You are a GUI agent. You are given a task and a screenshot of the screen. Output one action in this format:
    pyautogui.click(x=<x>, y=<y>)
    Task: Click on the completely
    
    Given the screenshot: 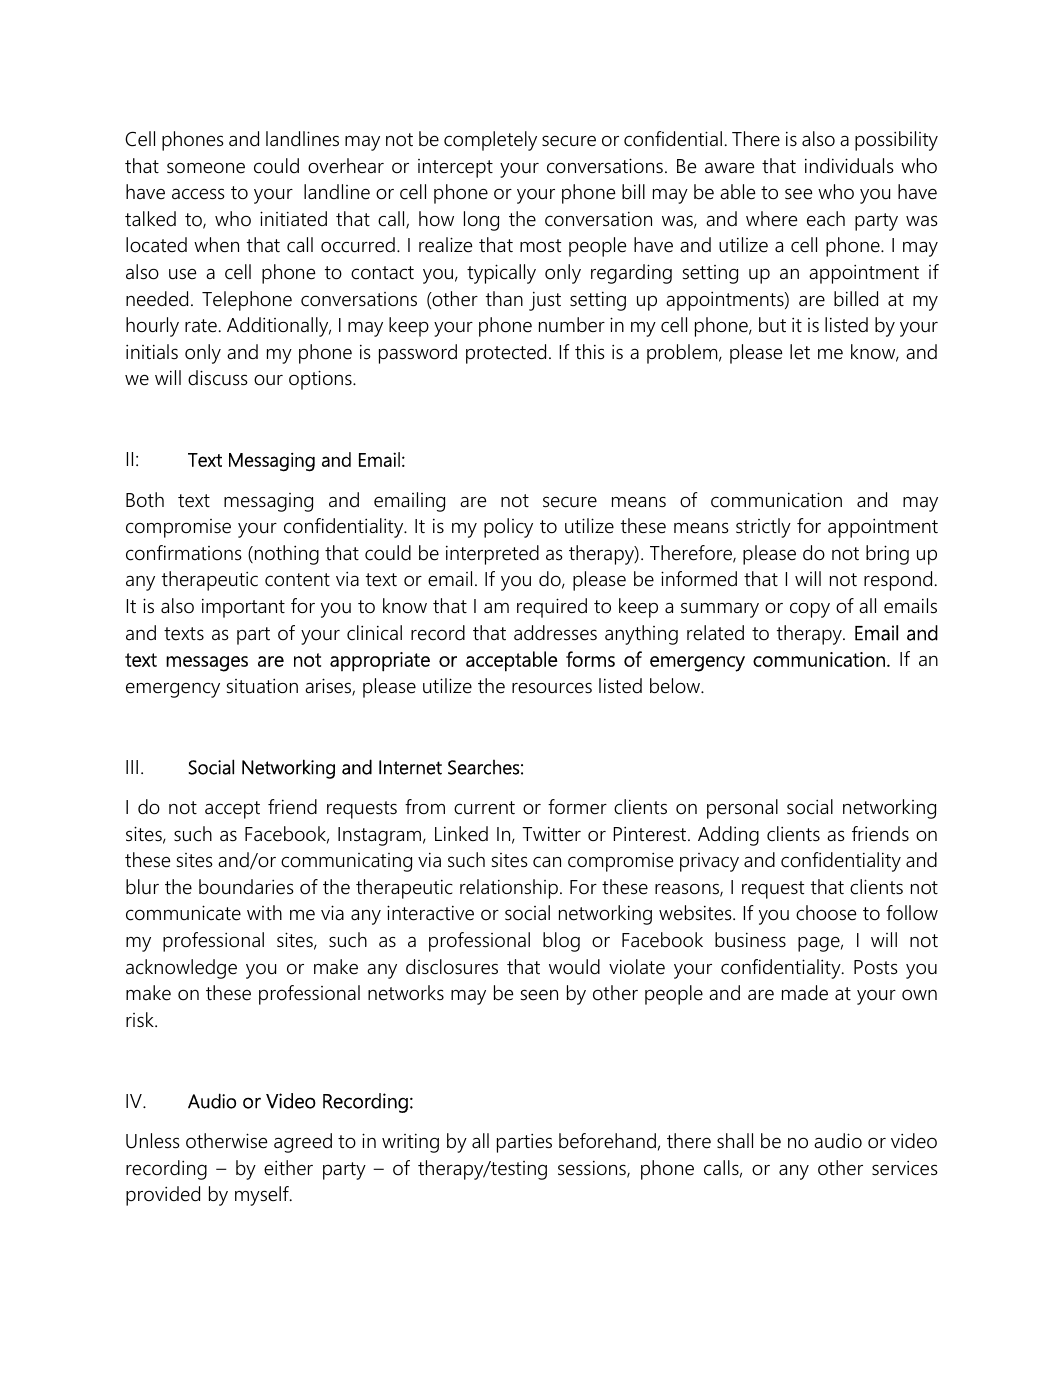 What is the action you would take?
    pyautogui.click(x=490, y=141)
